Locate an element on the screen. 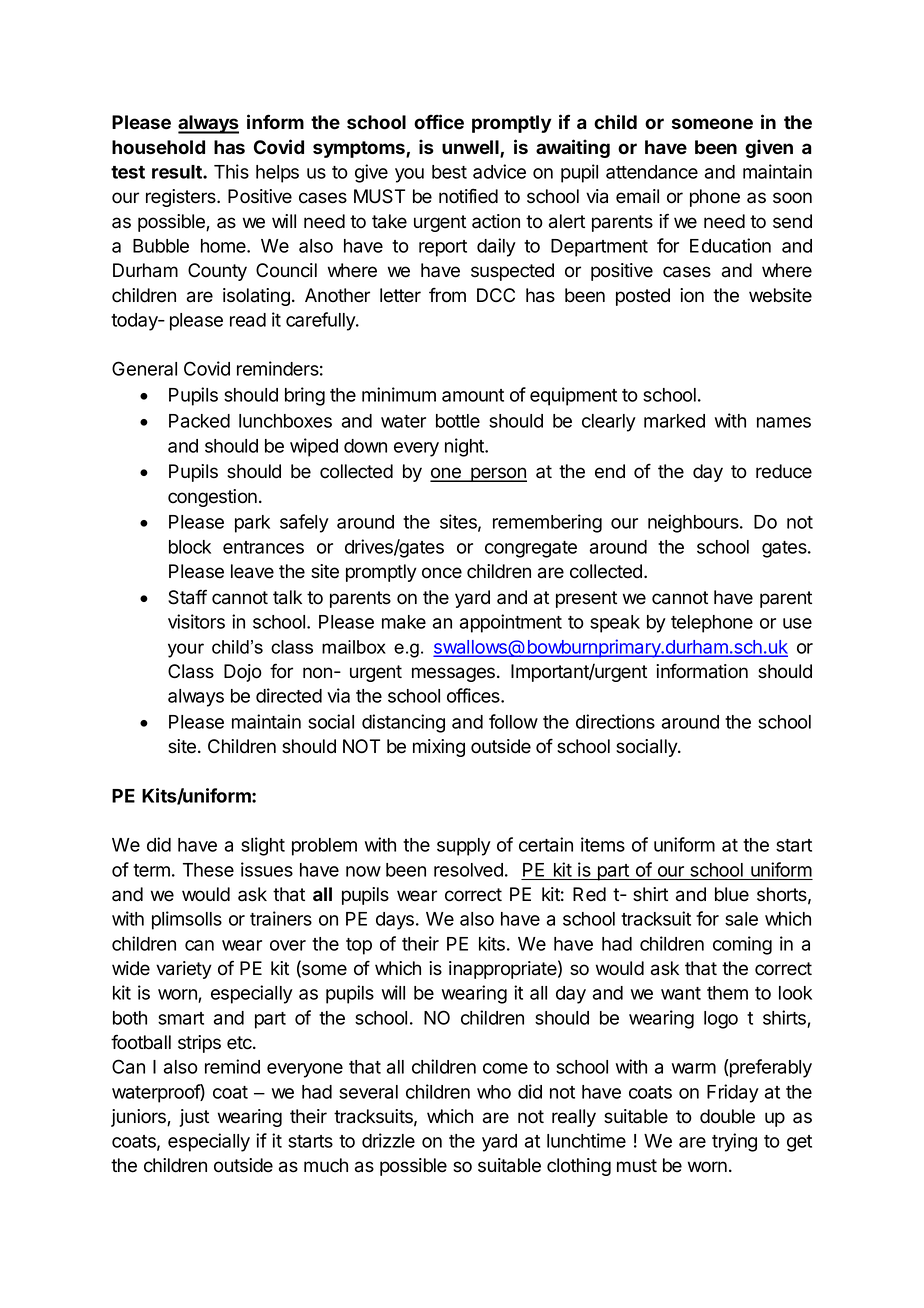 The width and height of the screenshot is (924, 1308). neighbours is located at coordinates (694, 523).
